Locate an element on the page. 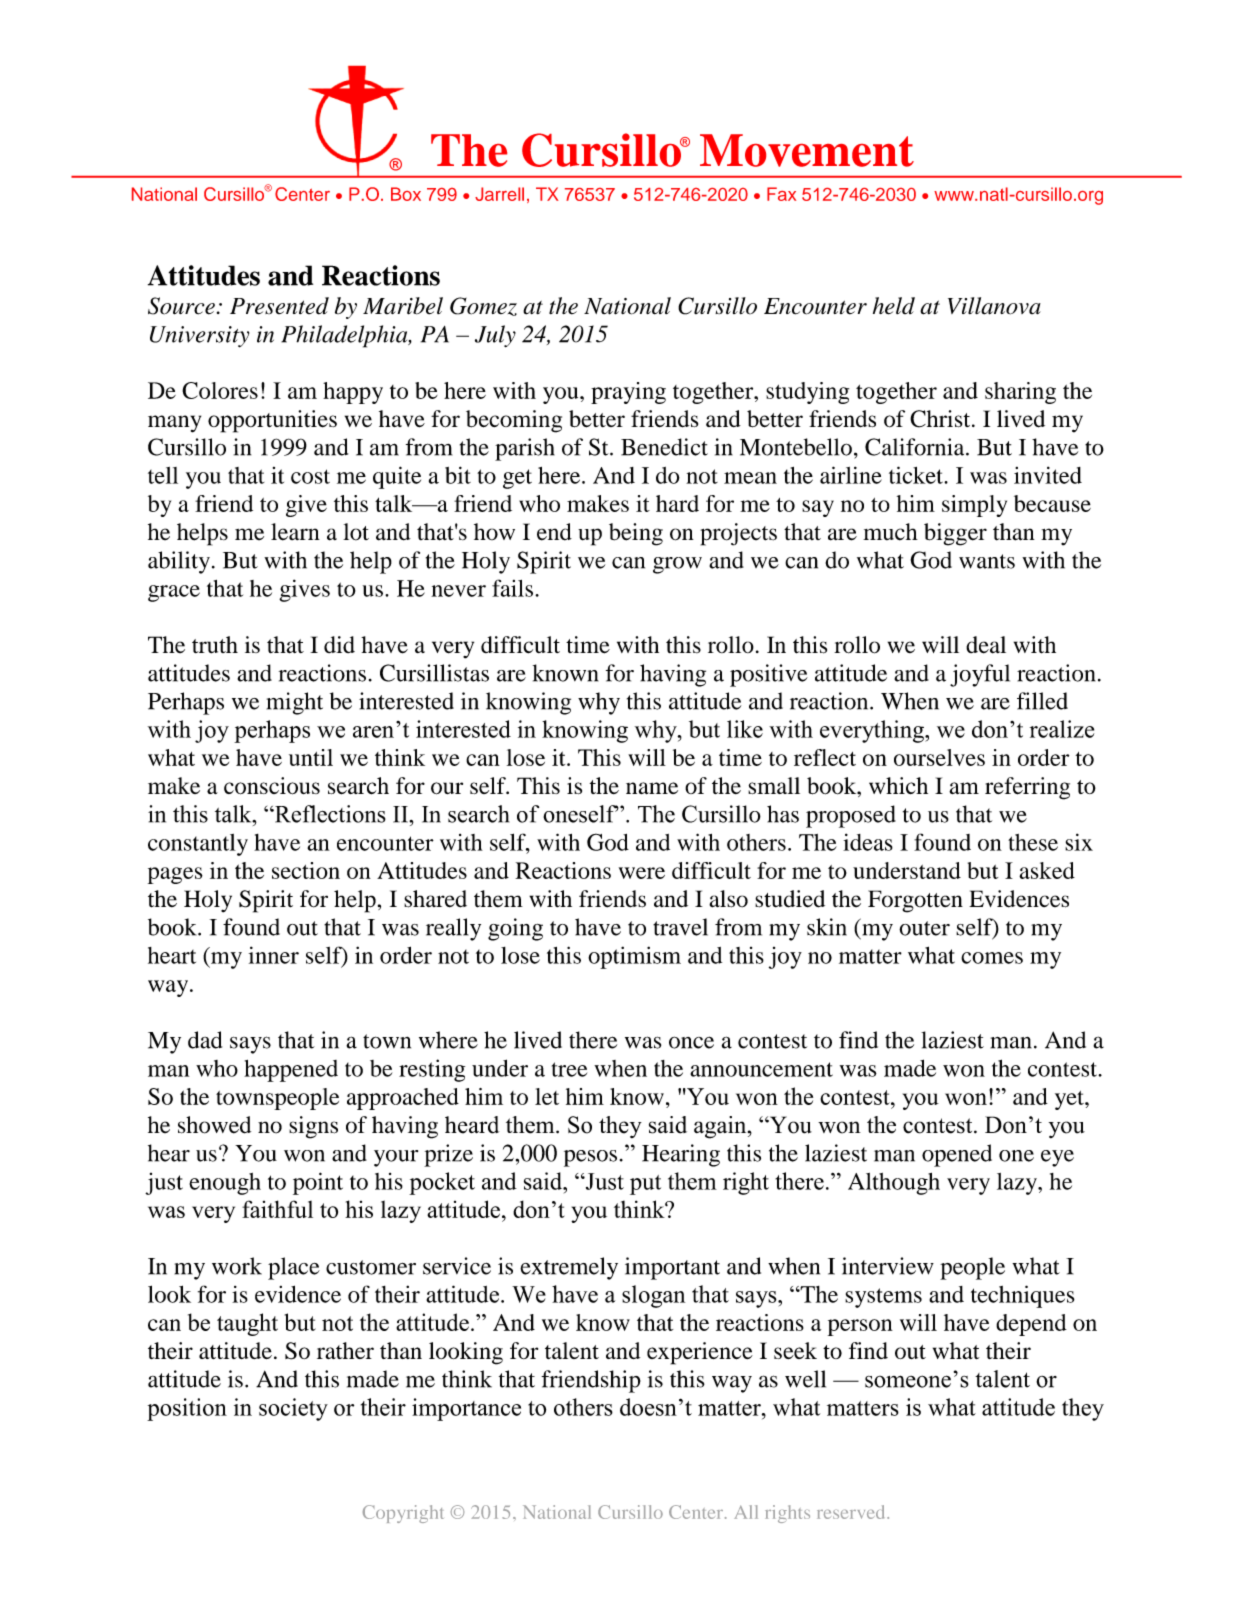 This page has width=1253, height=1621. society is located at coordinates (293, 1409).
